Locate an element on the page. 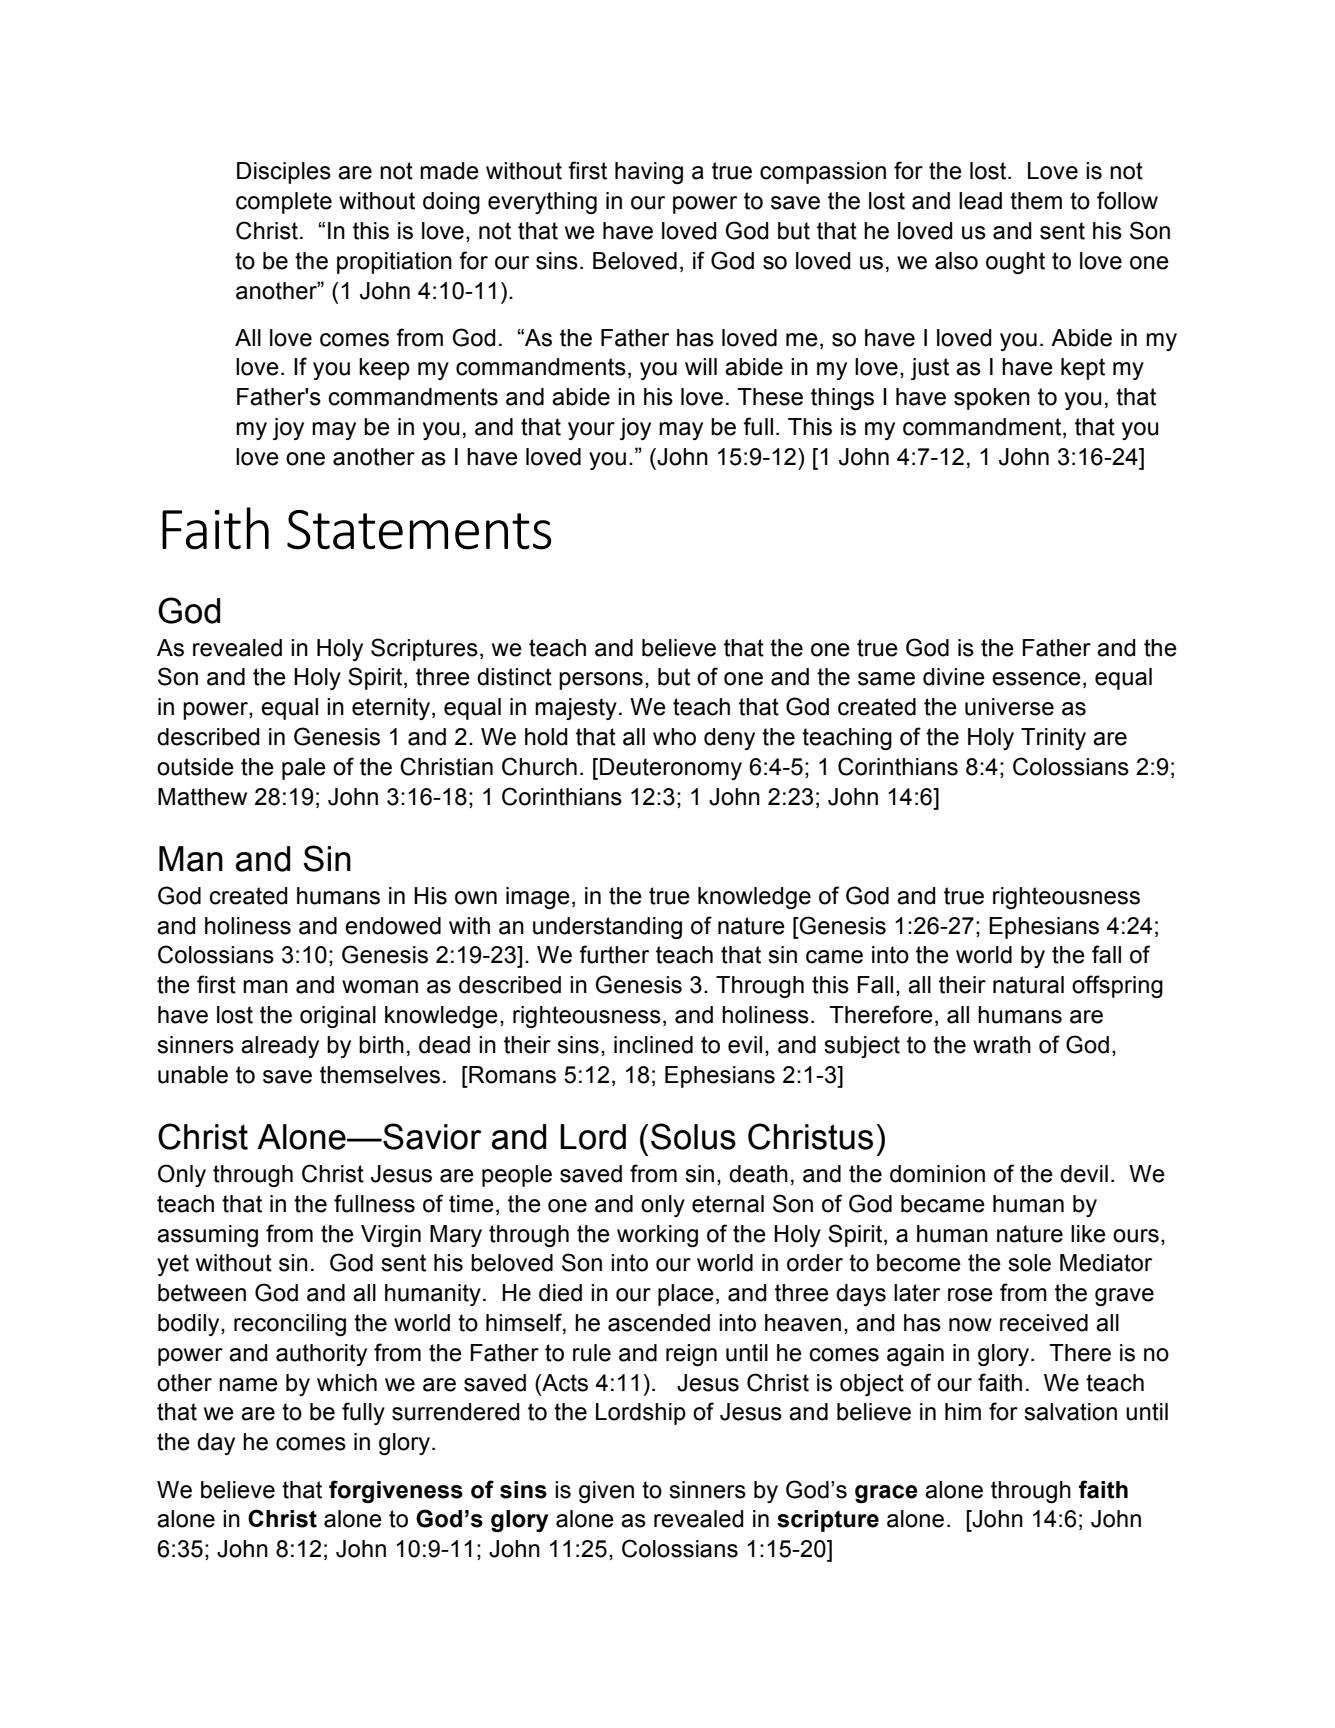  inclined is located at coordinates (653, 1045).
